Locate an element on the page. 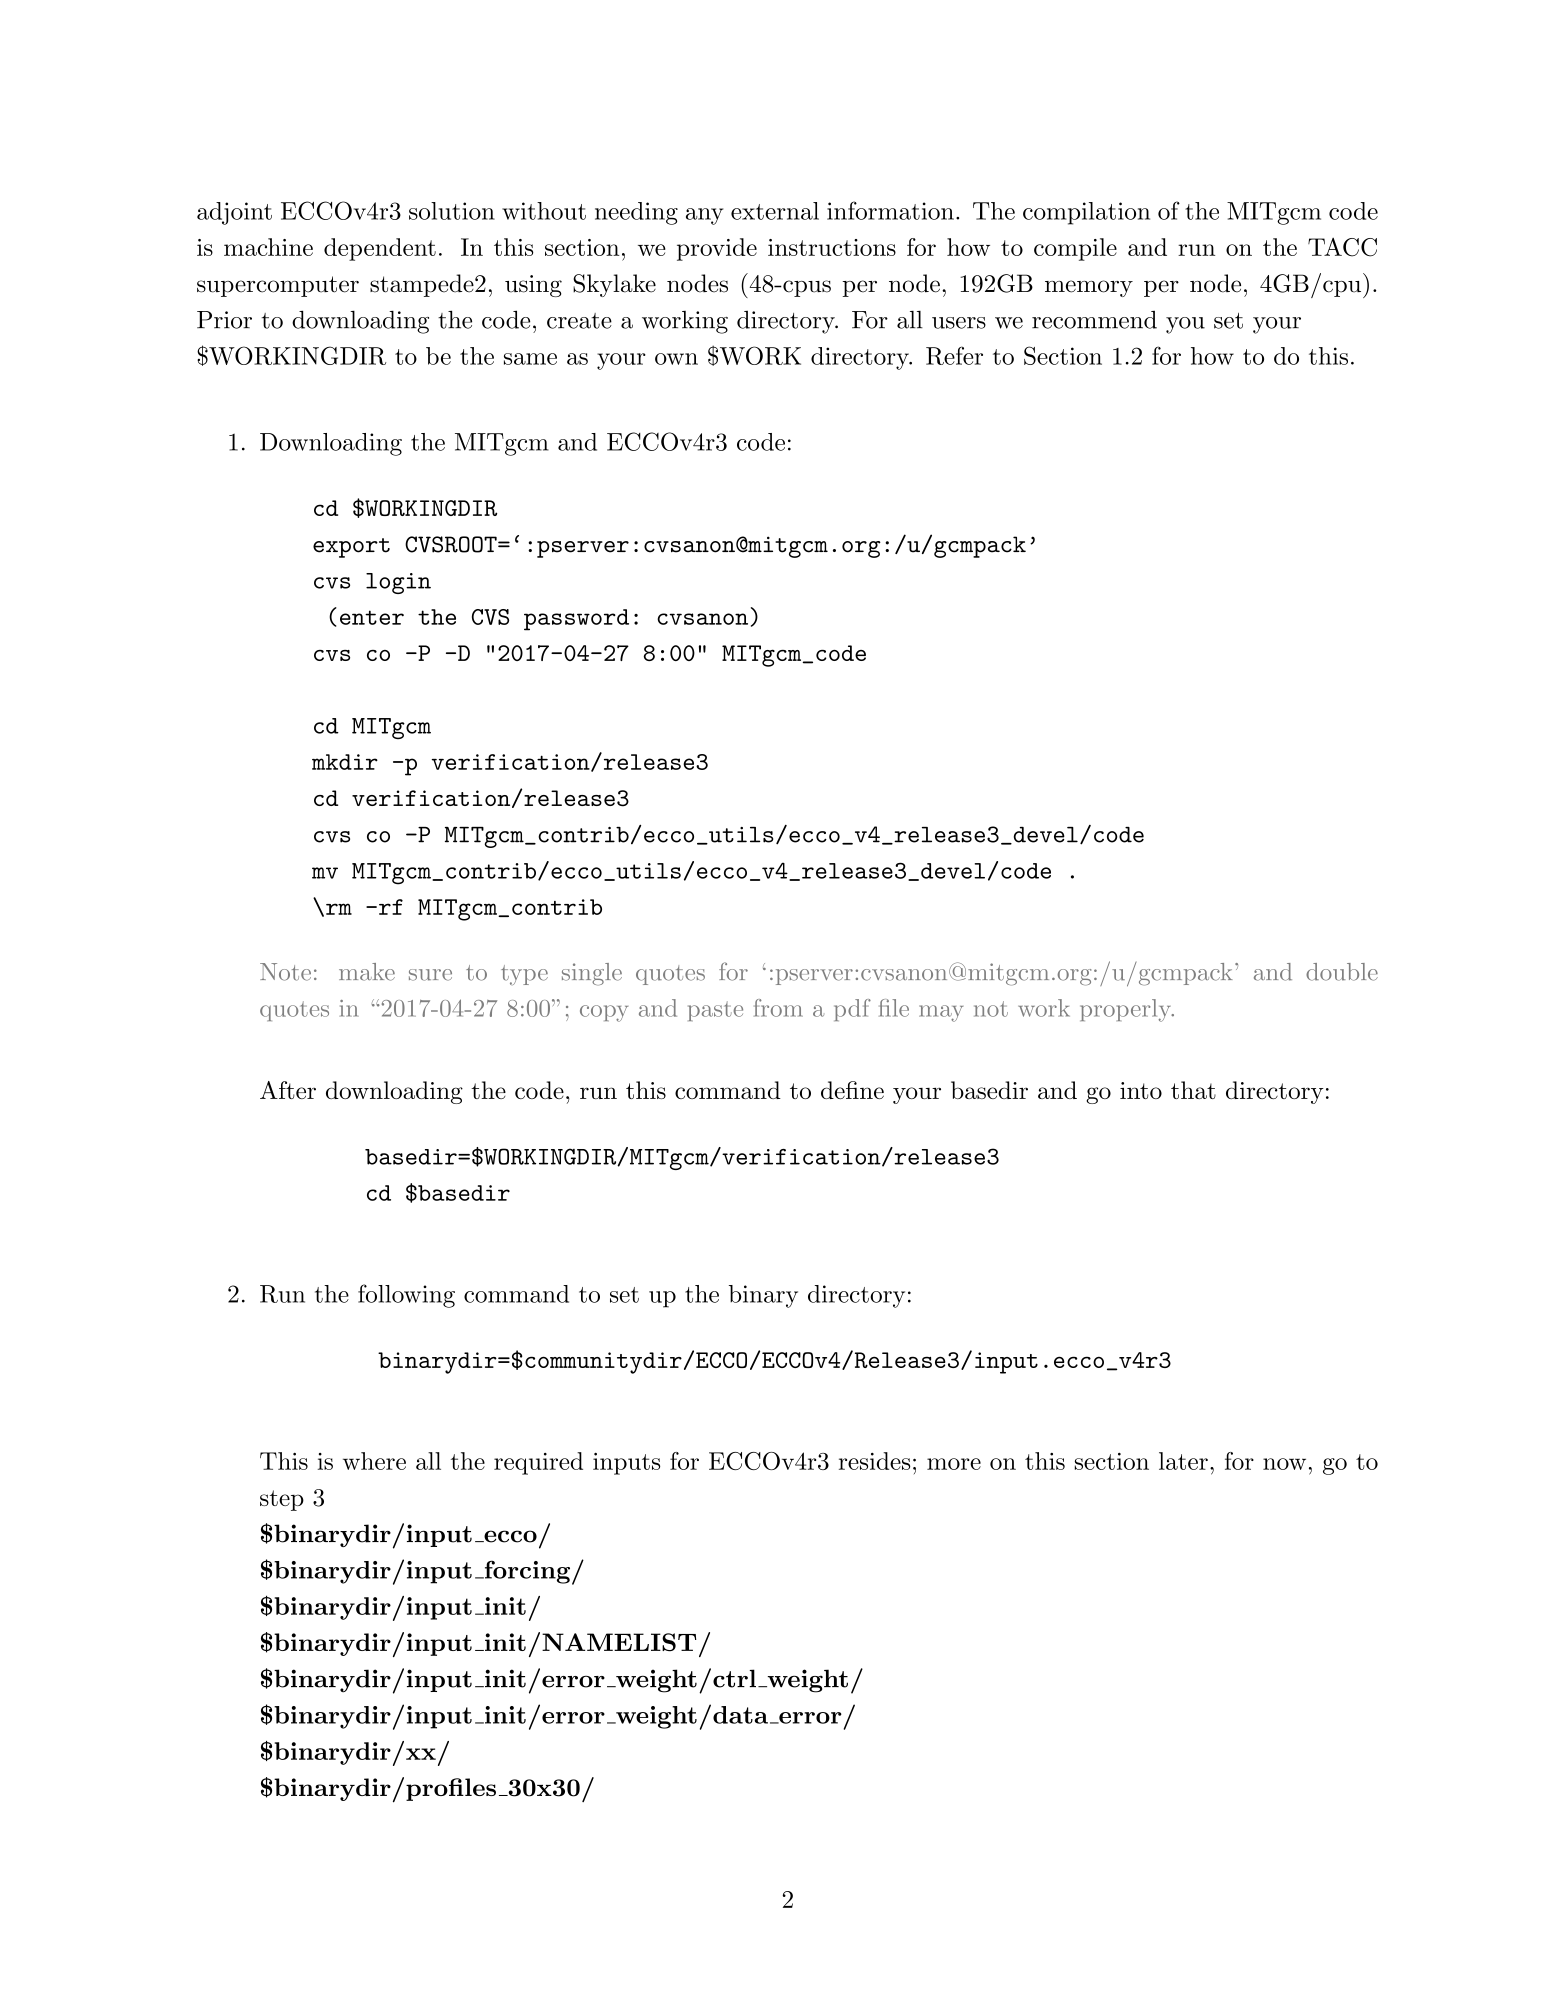 This document has height=2002, width=1547. later is located at coordinates (1183, 1461).
